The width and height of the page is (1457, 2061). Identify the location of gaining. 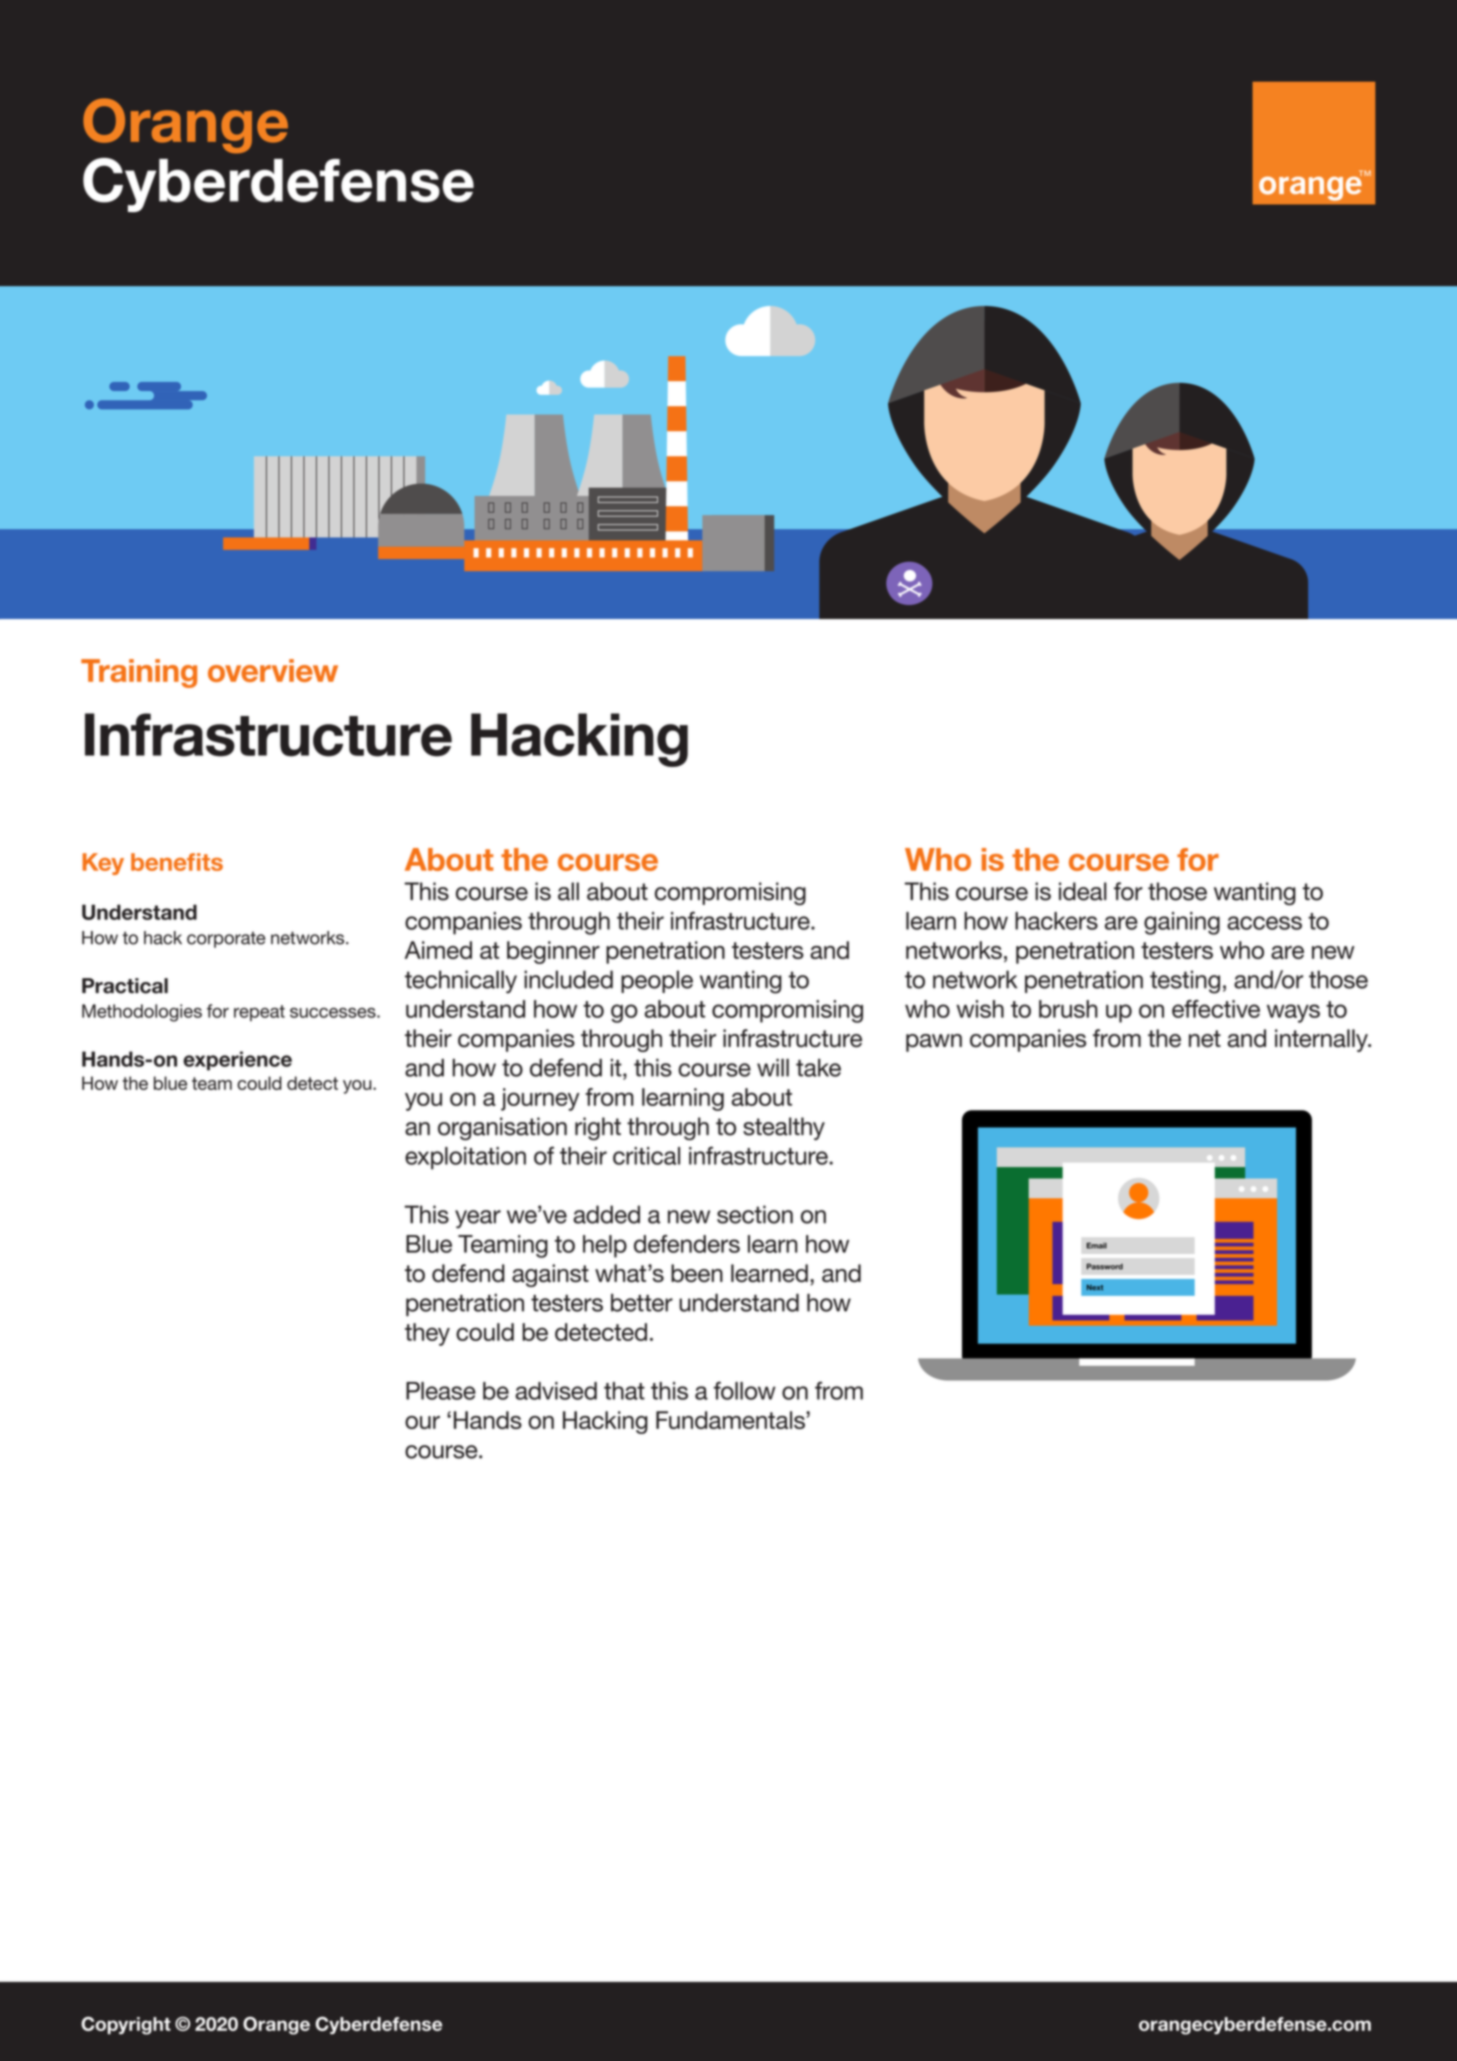
(1182, 923).
